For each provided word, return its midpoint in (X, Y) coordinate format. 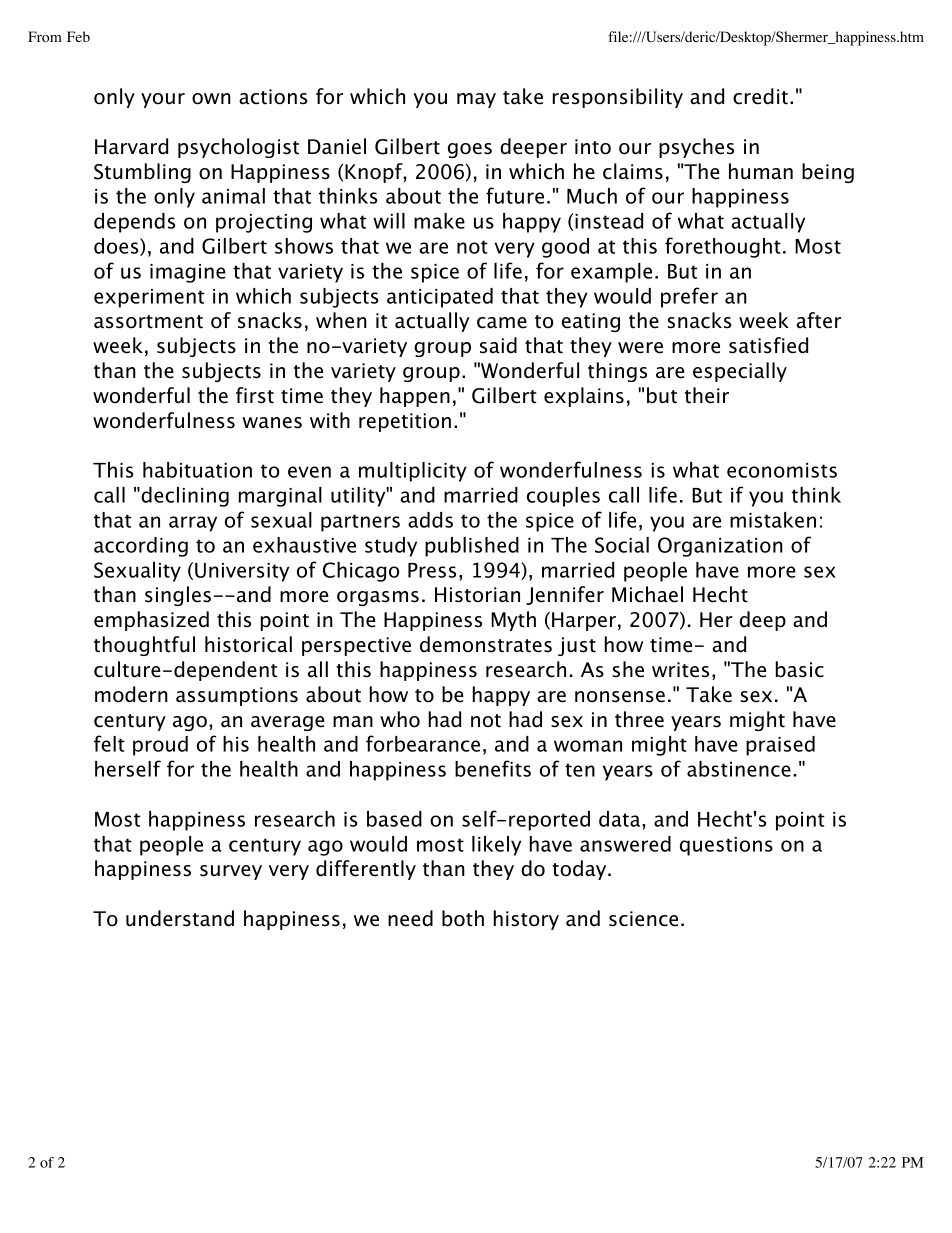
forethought (723, 247)
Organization (720, 547)
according (141, 547)
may (476, 100)
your (163, 100)
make (439, 221)
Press (432, 570)
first (255, 395)
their (707, 395)
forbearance (423, 743)
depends (134, 223)
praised (780, 746)
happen (415, 397)
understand (180, 918)
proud (160, 746)
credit (760, 96)
